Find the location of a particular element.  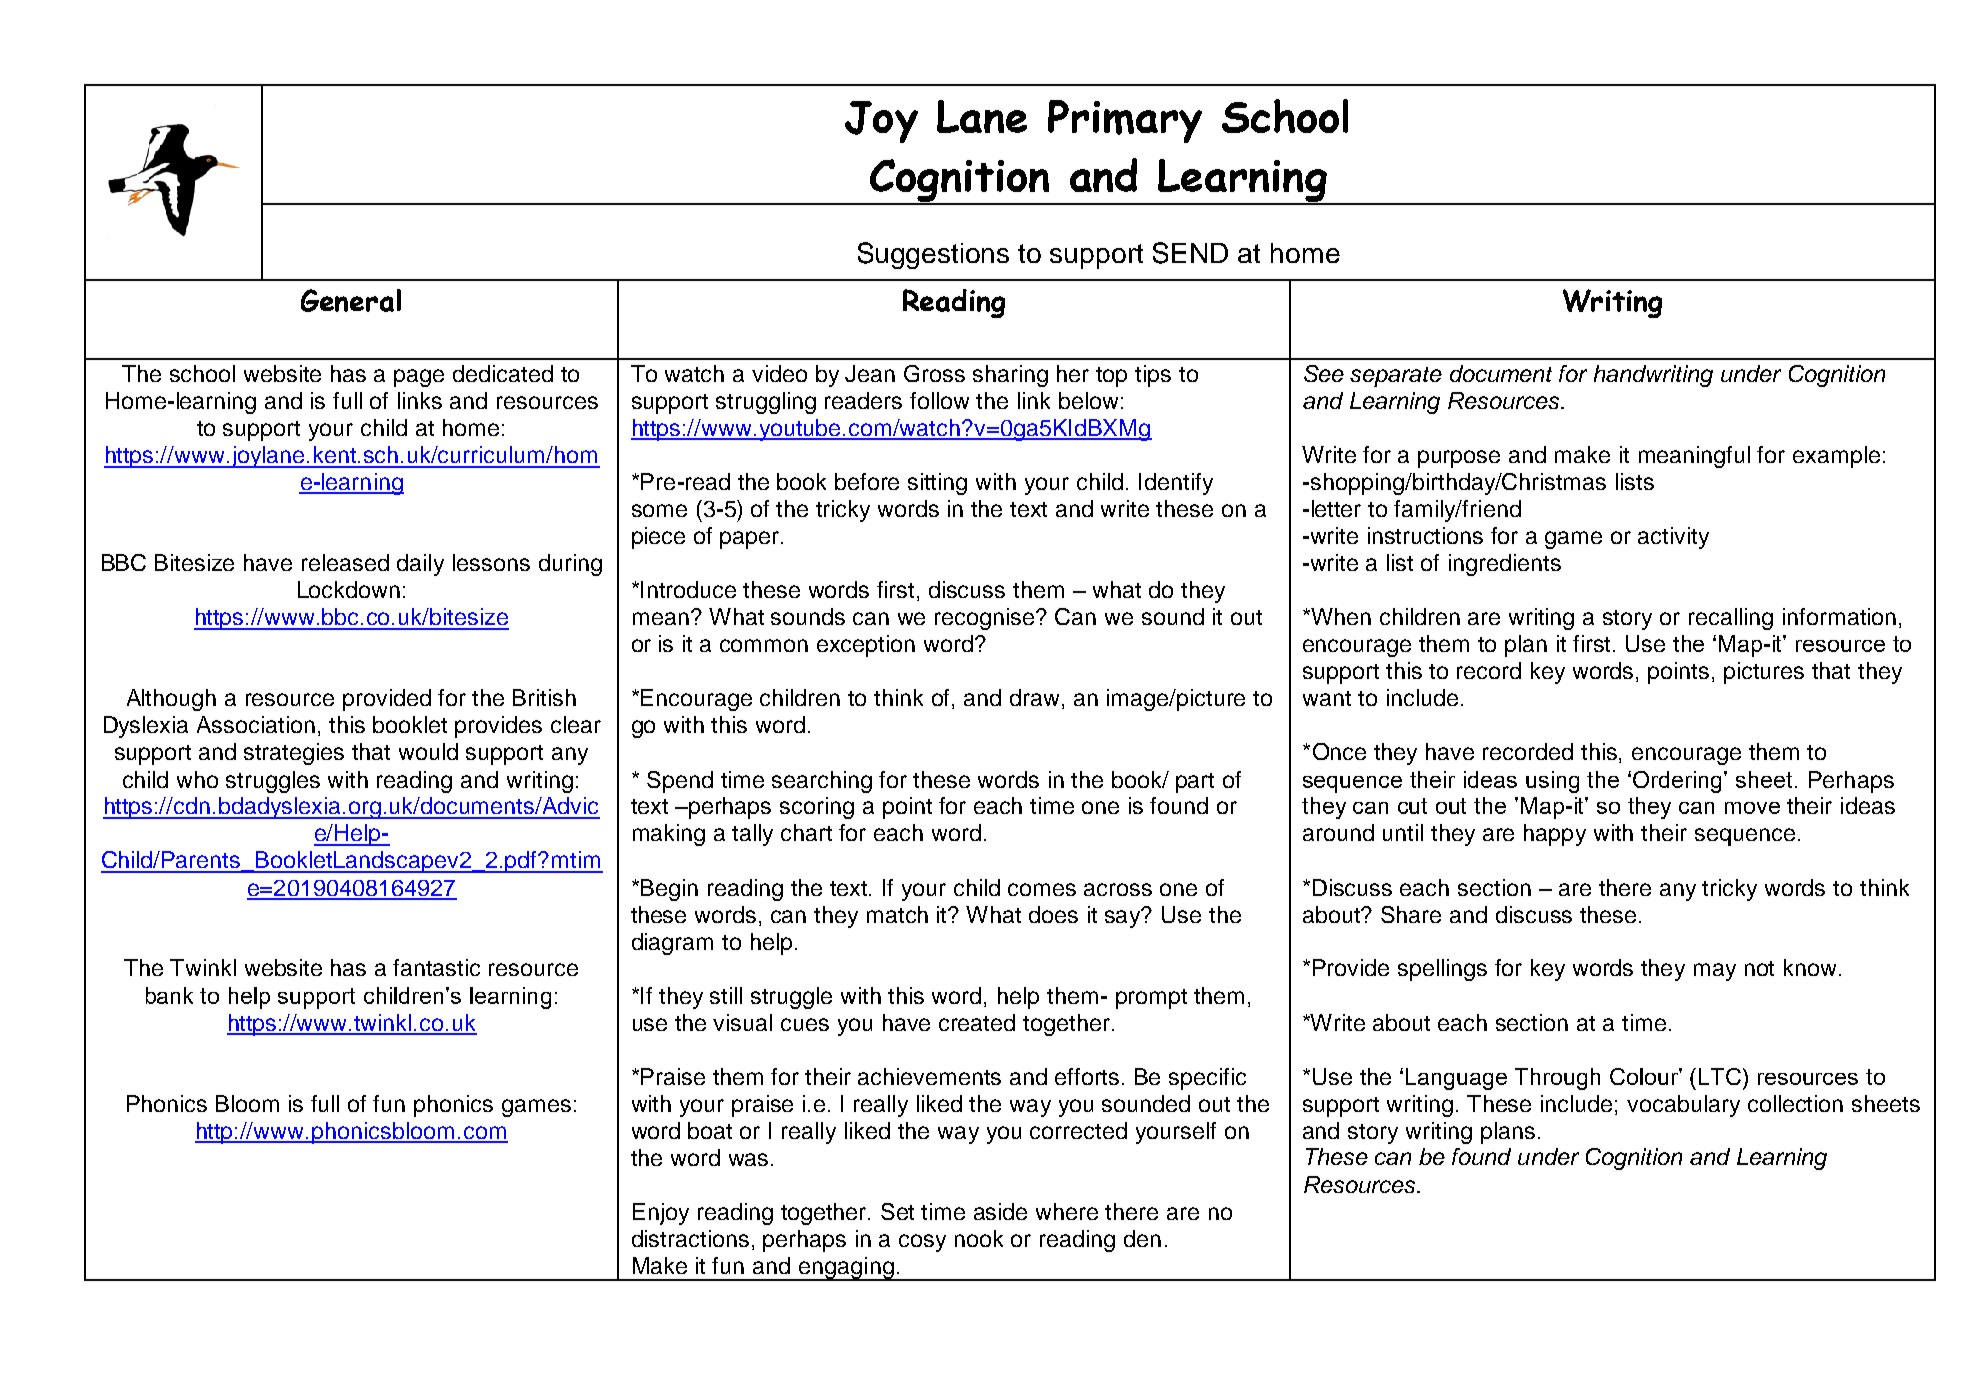

draw is located at coordinates (1036, 699).
